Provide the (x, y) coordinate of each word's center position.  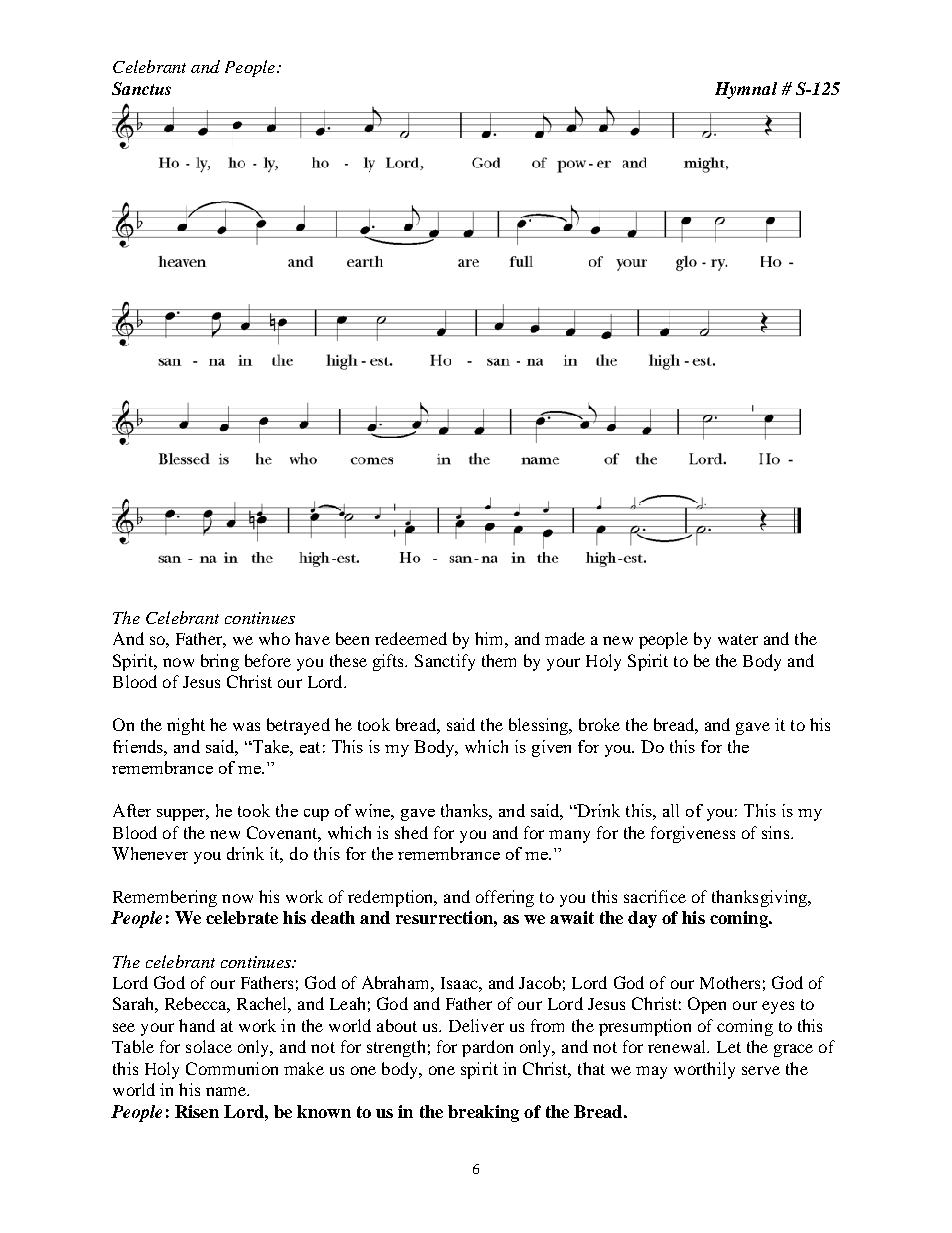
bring (220, 662)
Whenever (150, 853)
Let (729, 1047)
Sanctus (141, 88)
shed (411, 832)
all (671, 810)
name (227, 1091)
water (738, 639)
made (565, 638)
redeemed (411, 638)
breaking (483, 1113)
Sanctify (445, 662)
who (274, 638)
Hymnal (746, 90)
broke (599, 724)
